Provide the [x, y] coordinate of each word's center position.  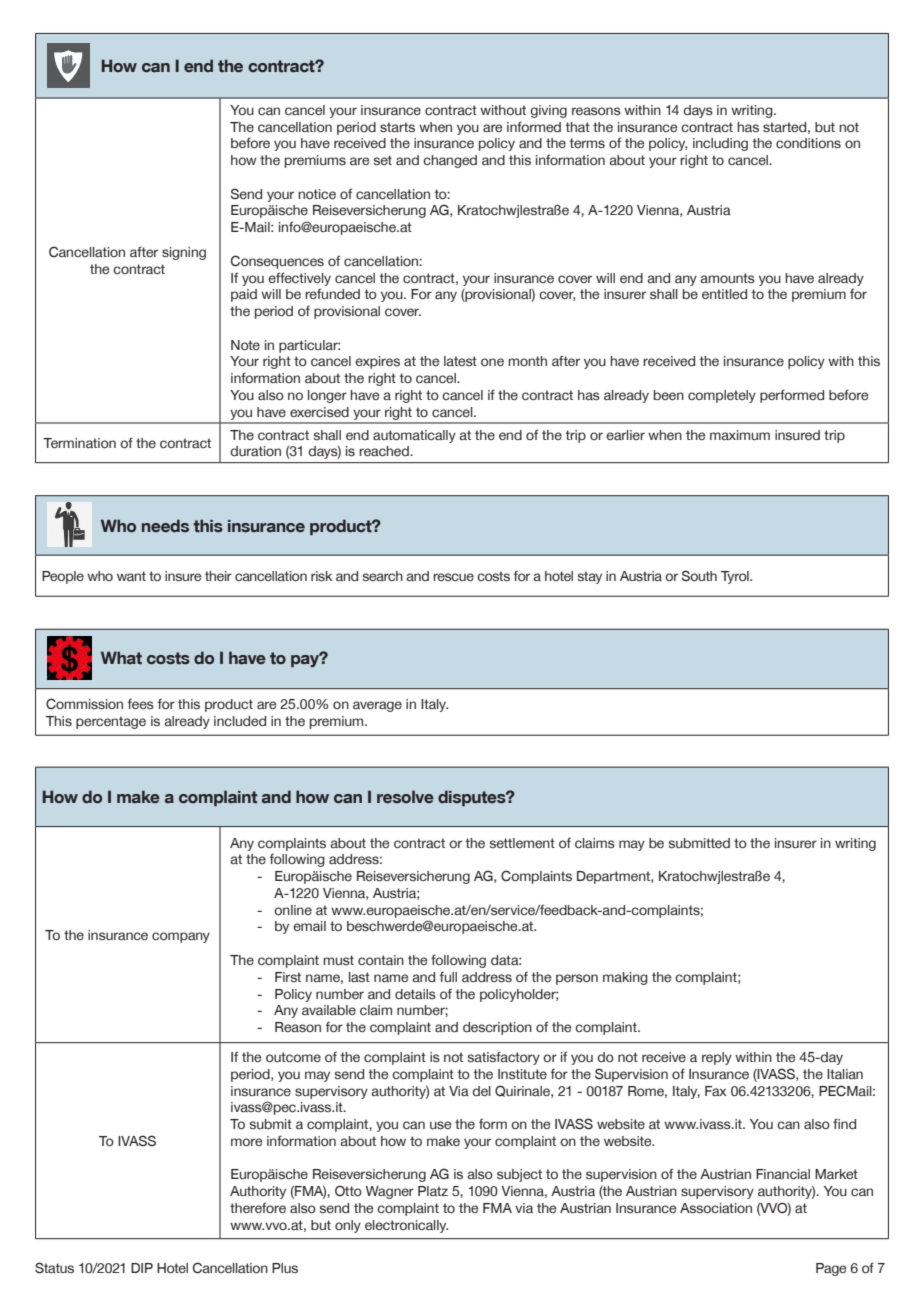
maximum [740, 435]
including [720, 144]
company [181, 937]
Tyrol [736, 577]
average [377, 706]
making [625, 978]
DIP [142, 1268]
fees [141, 704]
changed [450, 161]
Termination [79, 443]
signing [184, 253]
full [448, 977]
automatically [414, 436]
